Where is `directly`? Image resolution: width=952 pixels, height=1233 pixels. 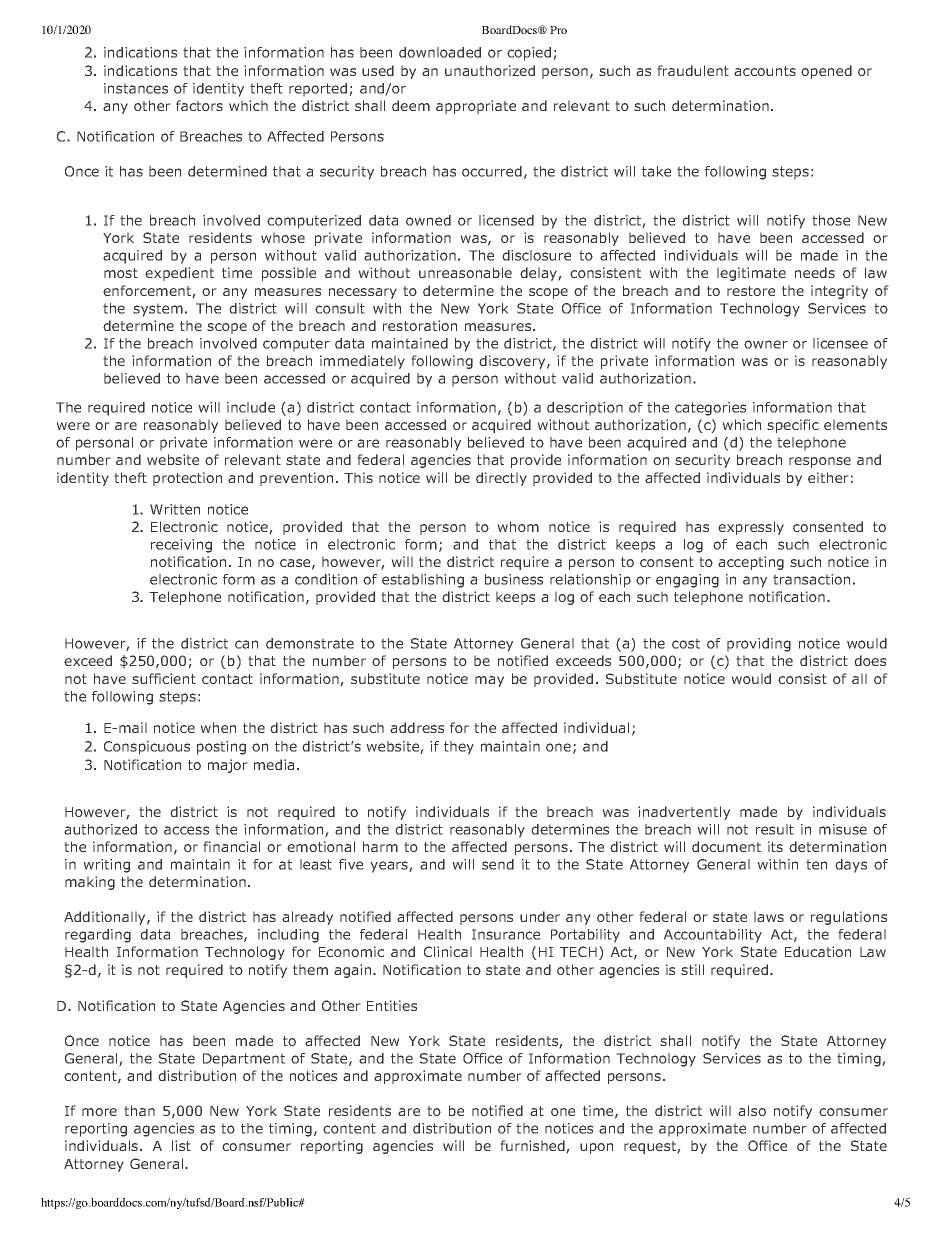
directly is located at coordinates (501, 479).
